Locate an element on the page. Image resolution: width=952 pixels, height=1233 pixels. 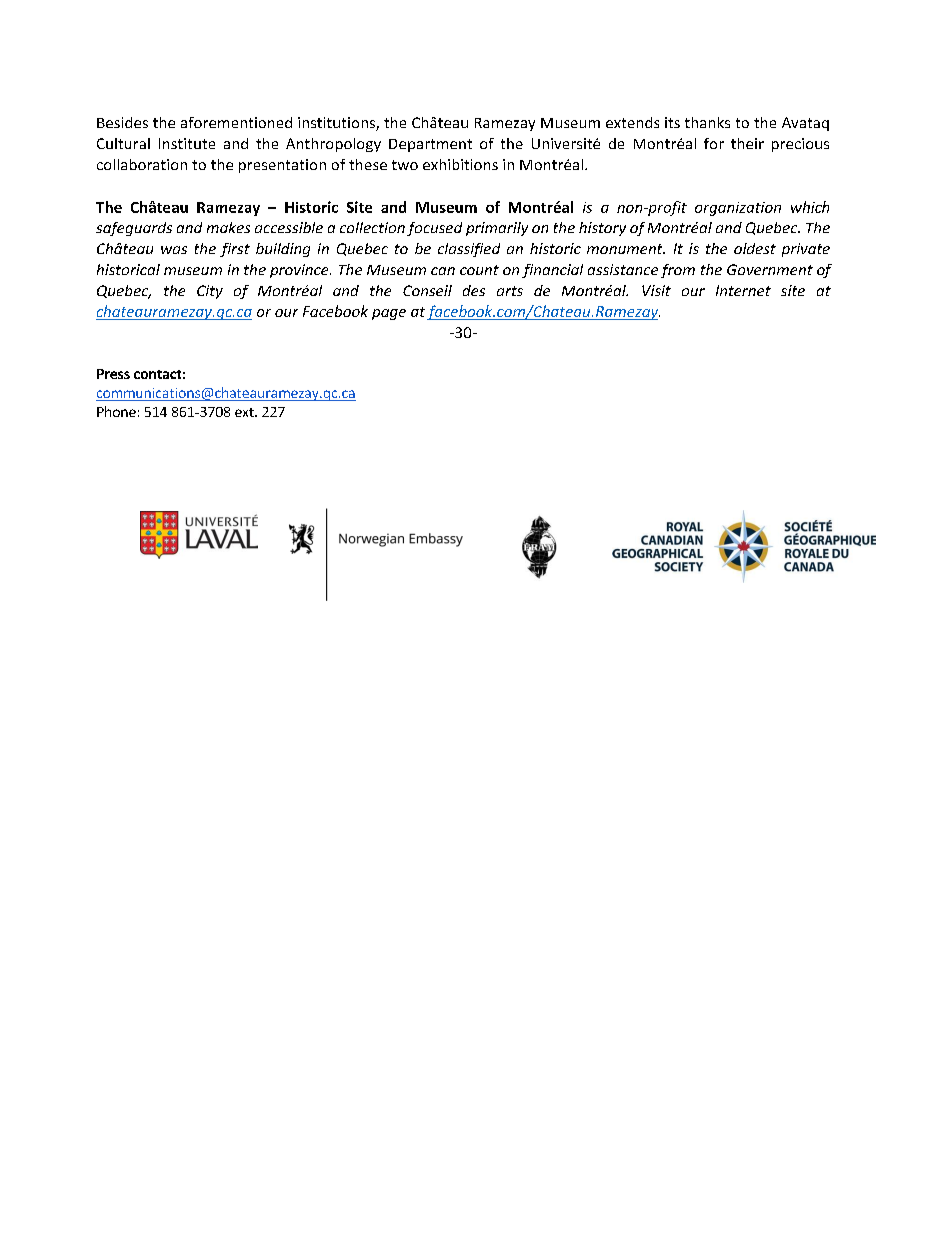
count is located at coordinates (479, 270).
